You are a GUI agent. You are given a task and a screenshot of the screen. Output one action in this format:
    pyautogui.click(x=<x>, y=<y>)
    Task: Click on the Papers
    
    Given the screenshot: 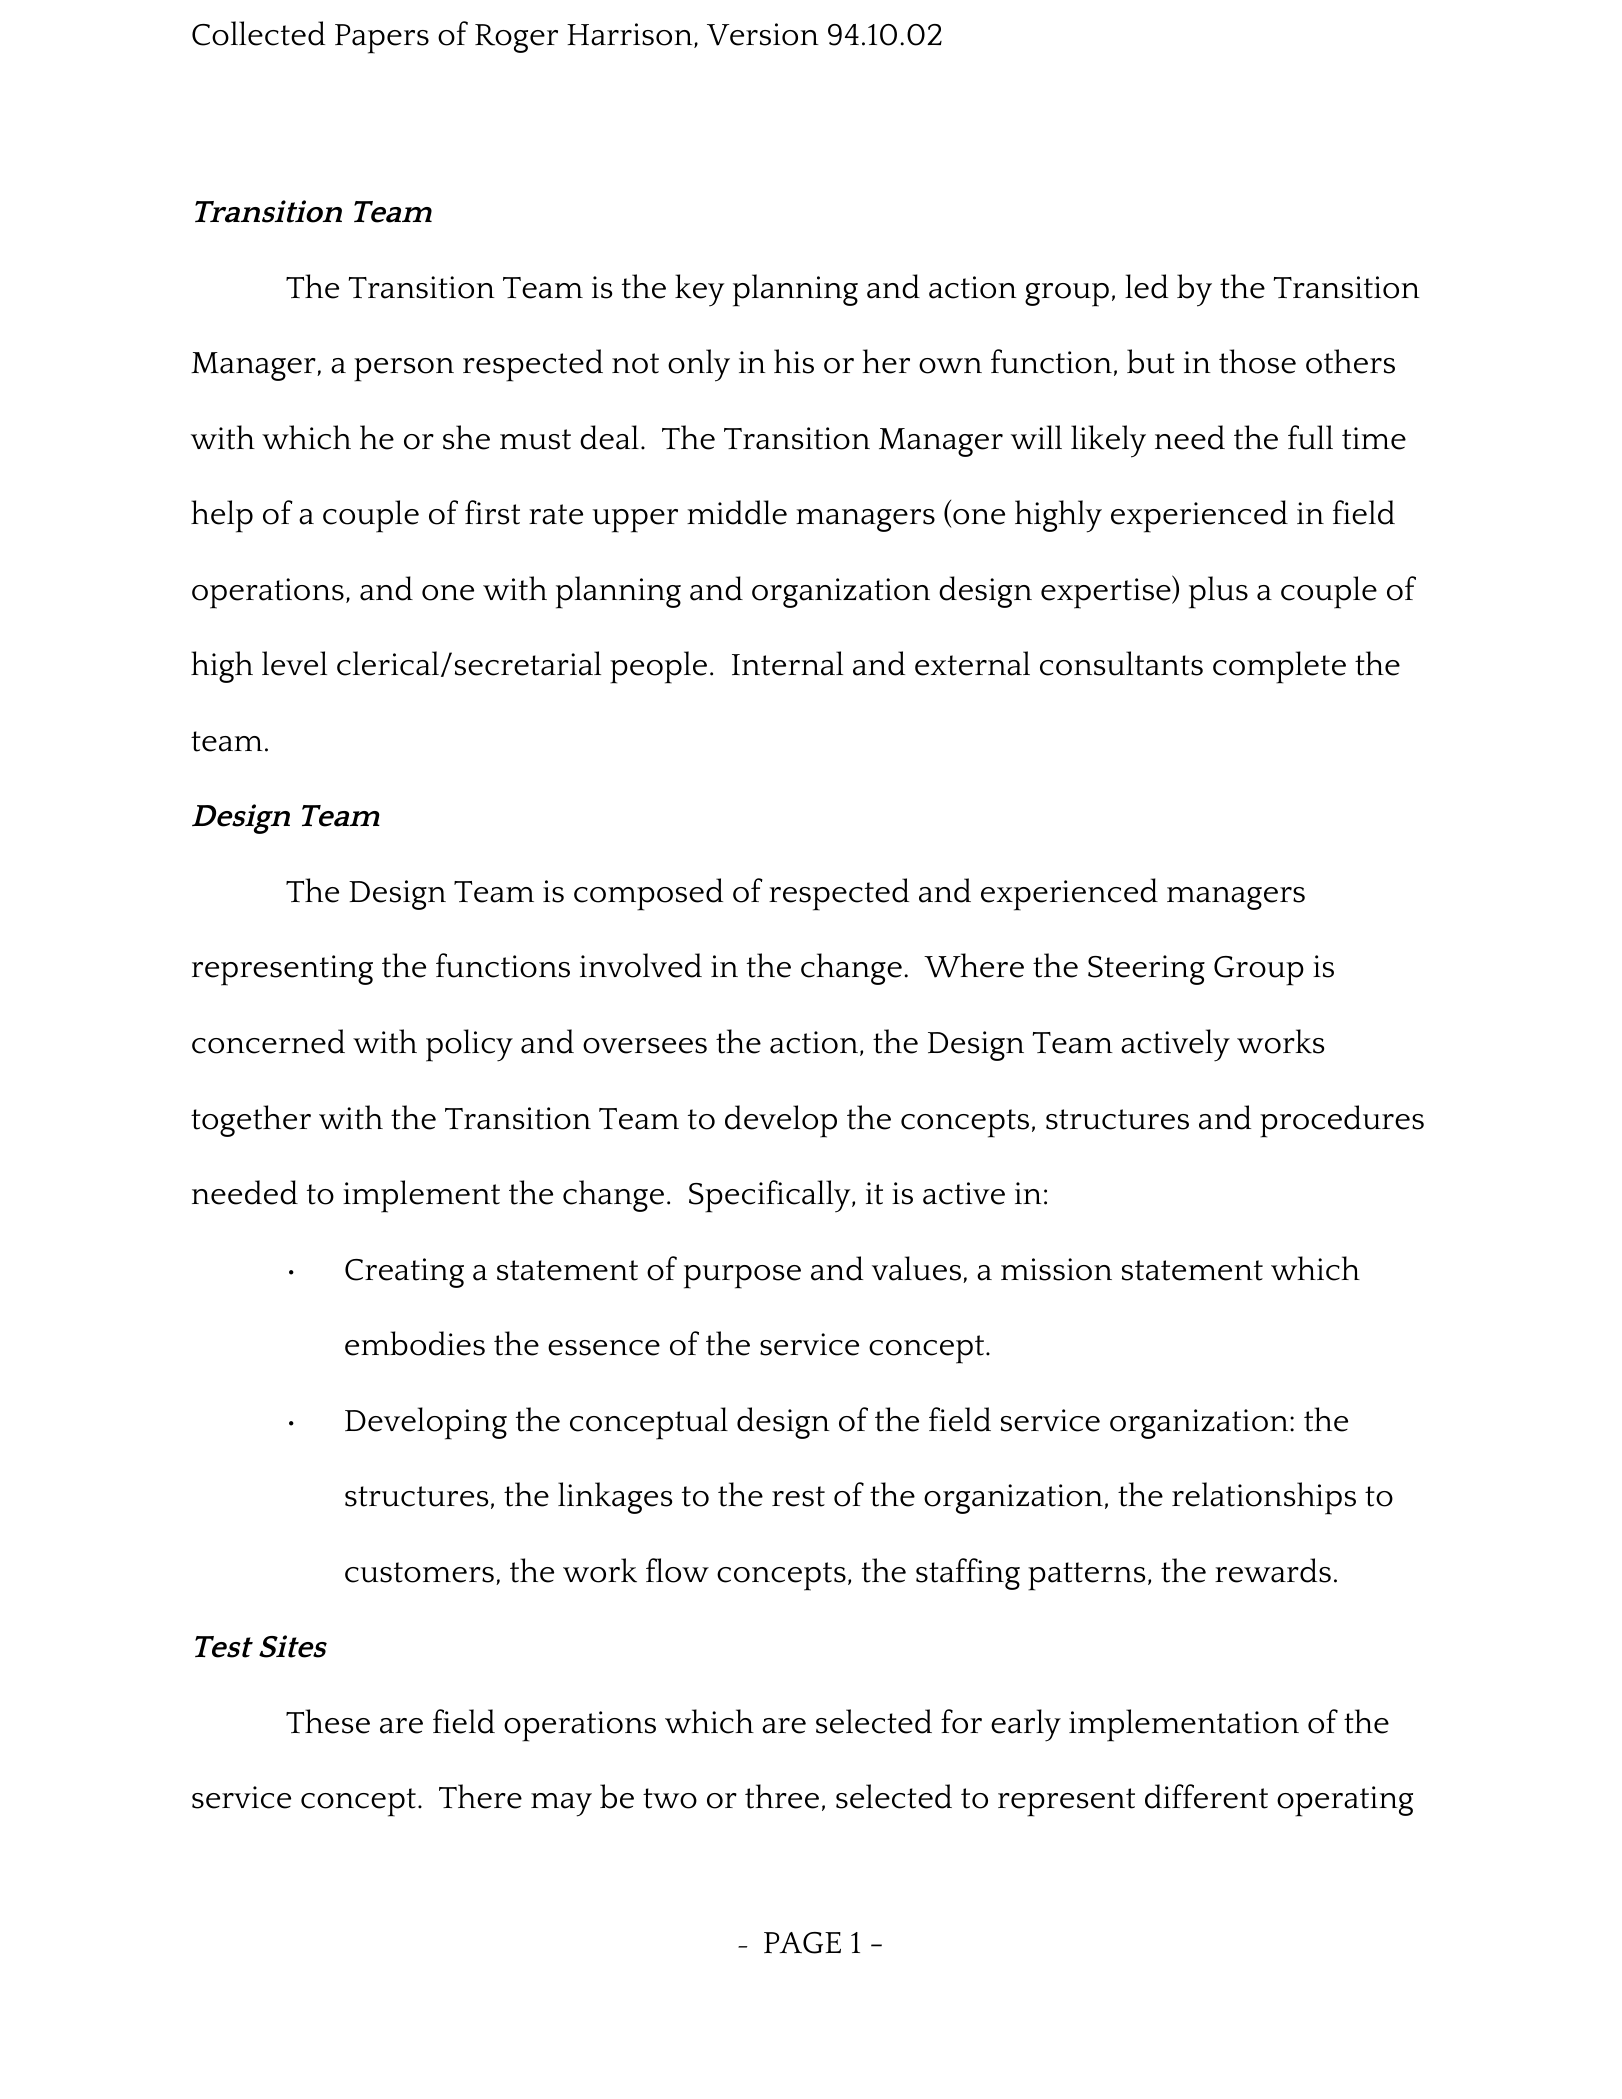 What is the action you would take?
    pyautogui.click(x=382, y=39)
